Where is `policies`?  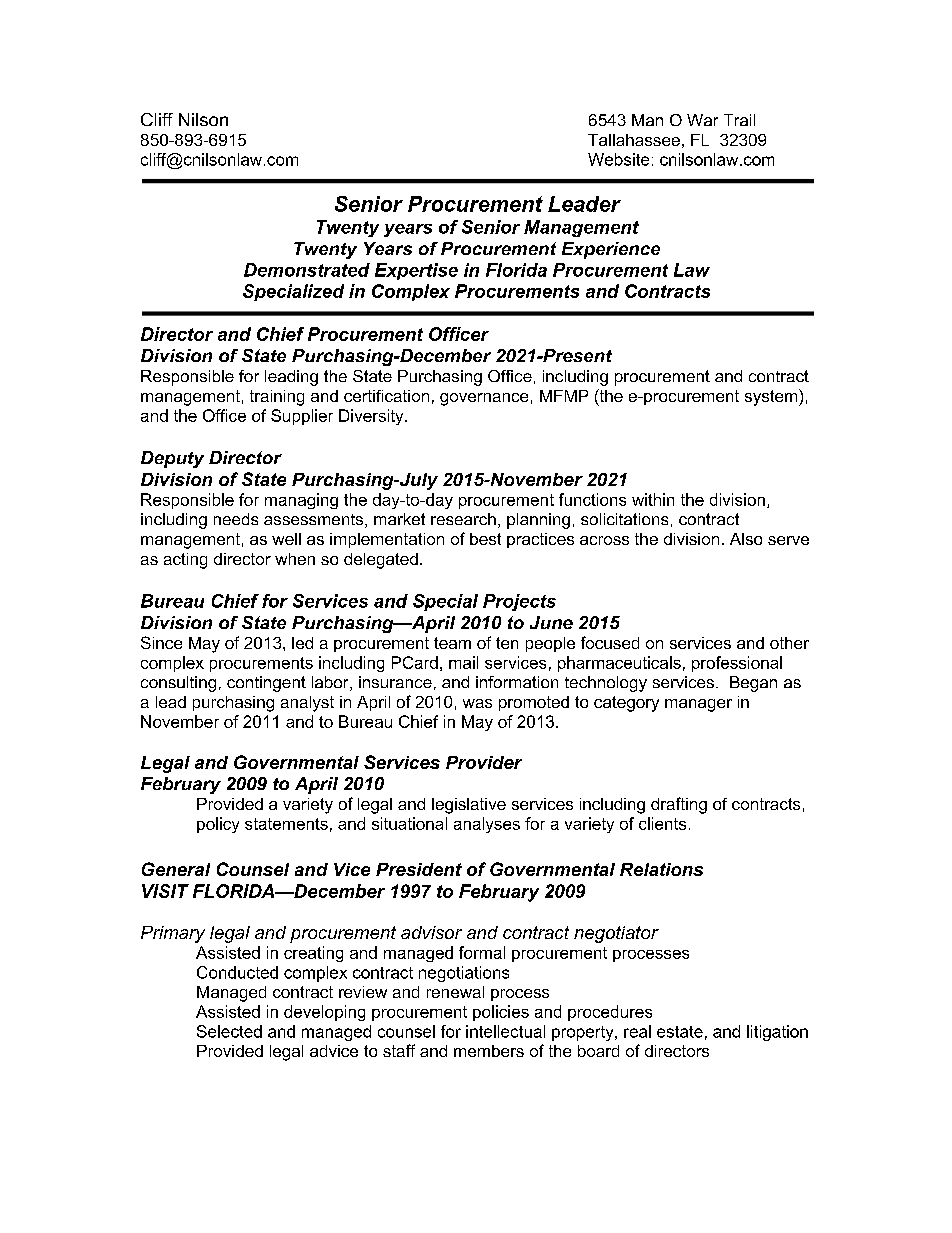
policies is located at coordinates (501, 1013).
